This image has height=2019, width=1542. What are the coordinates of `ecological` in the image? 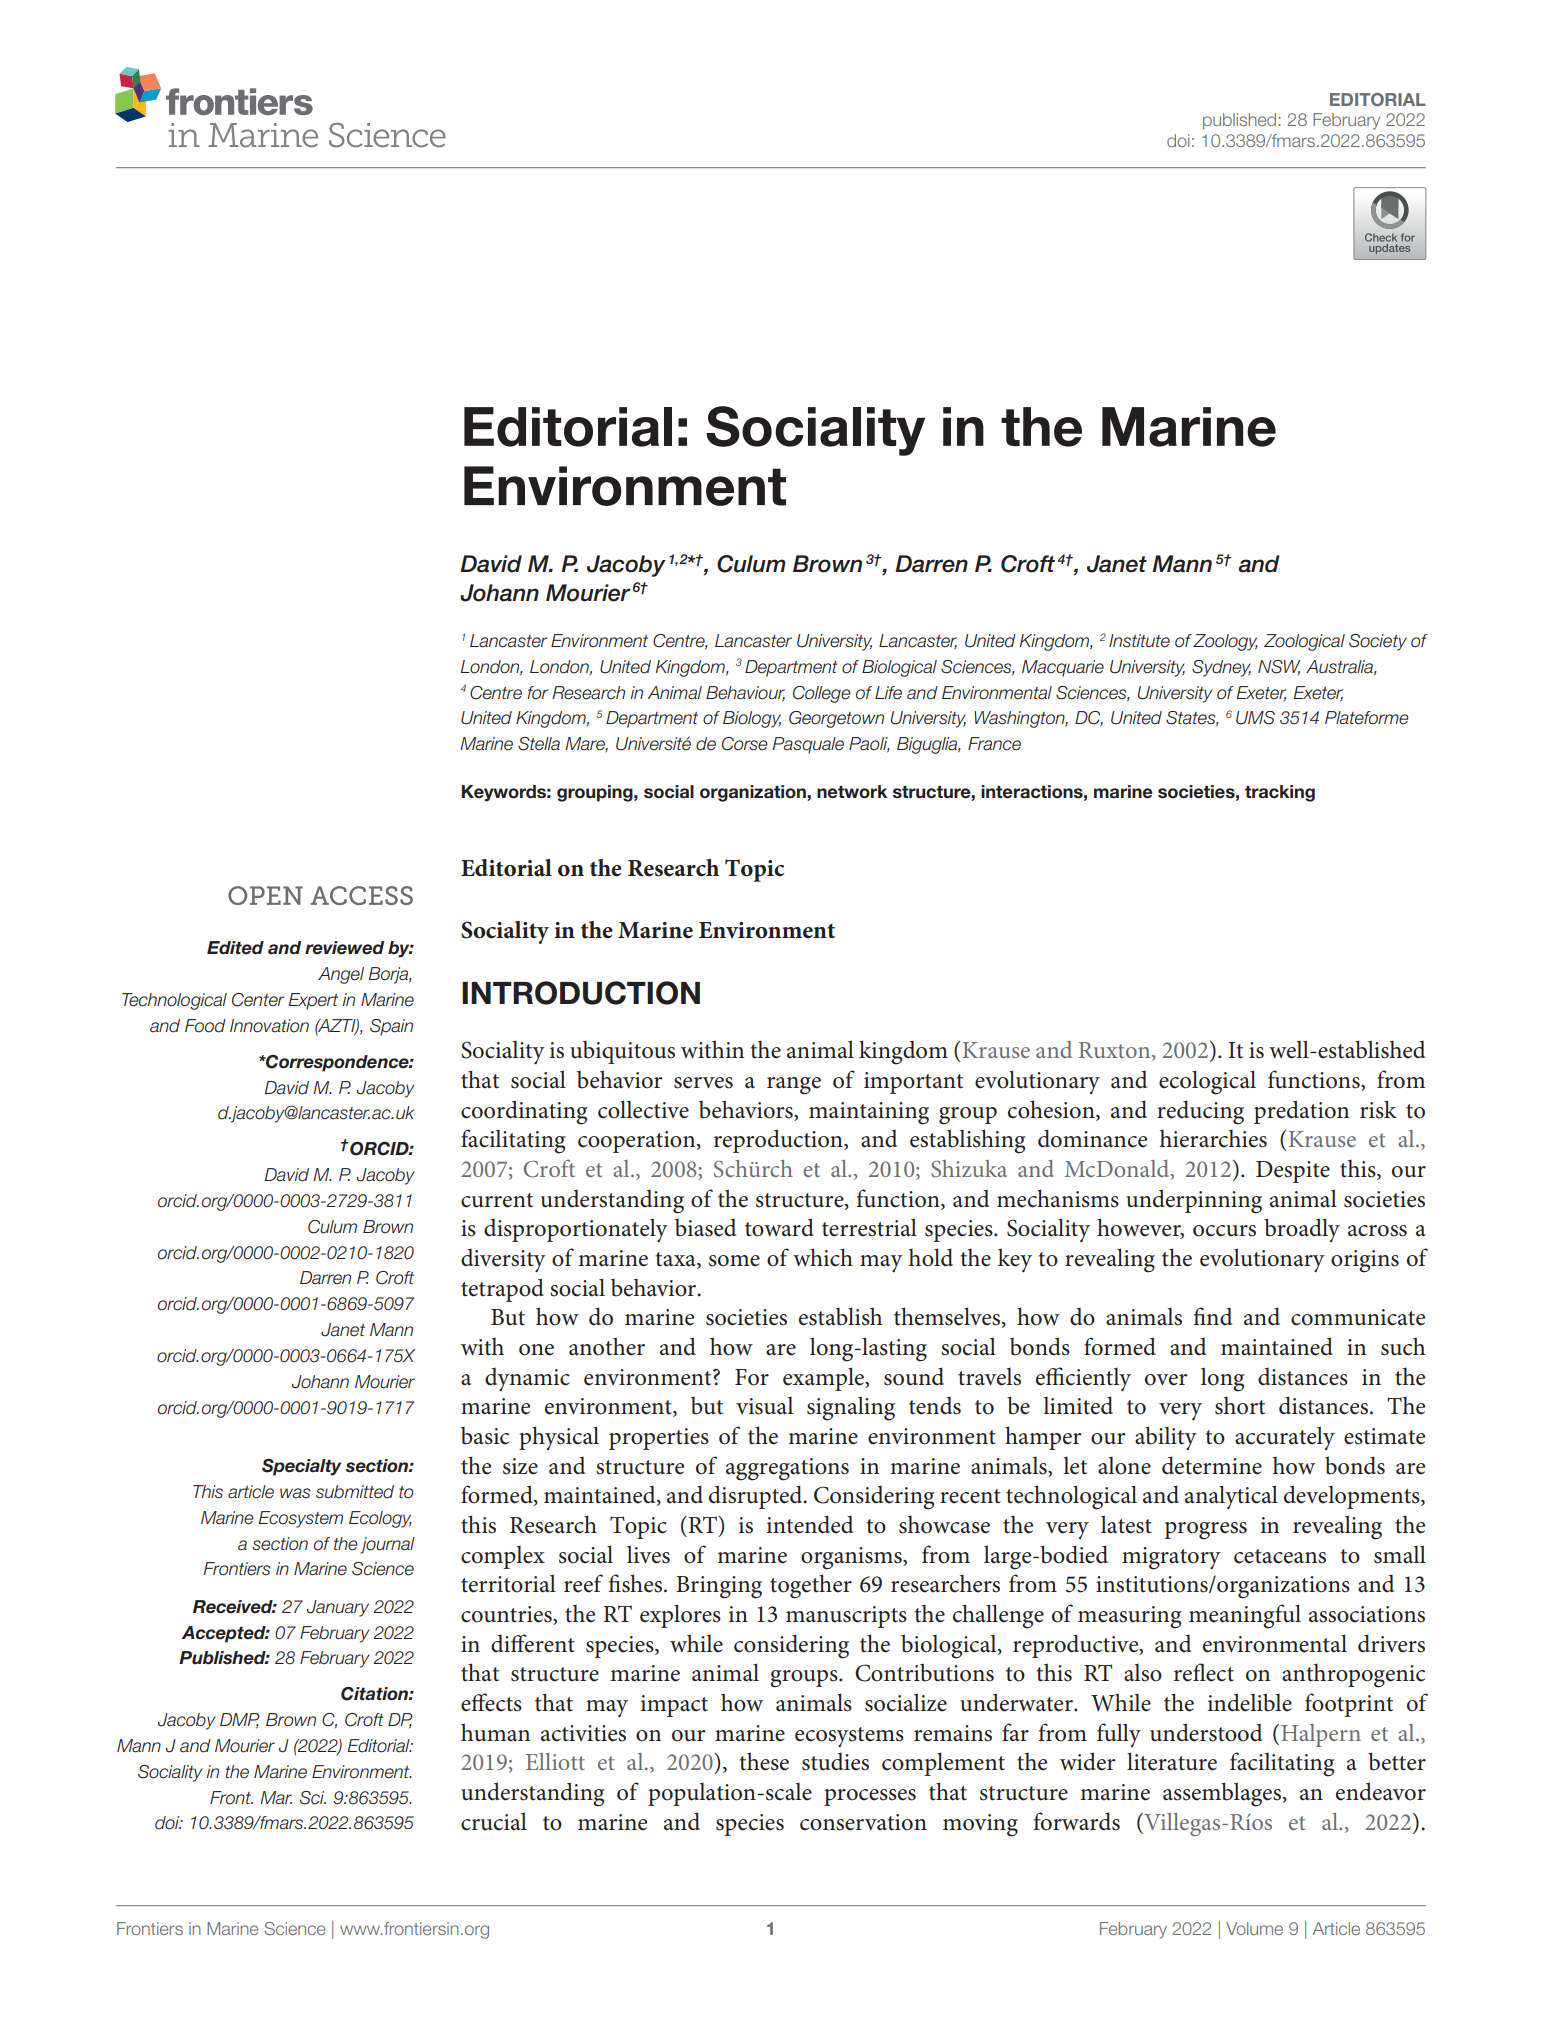 It's located at (1207, 1082).
